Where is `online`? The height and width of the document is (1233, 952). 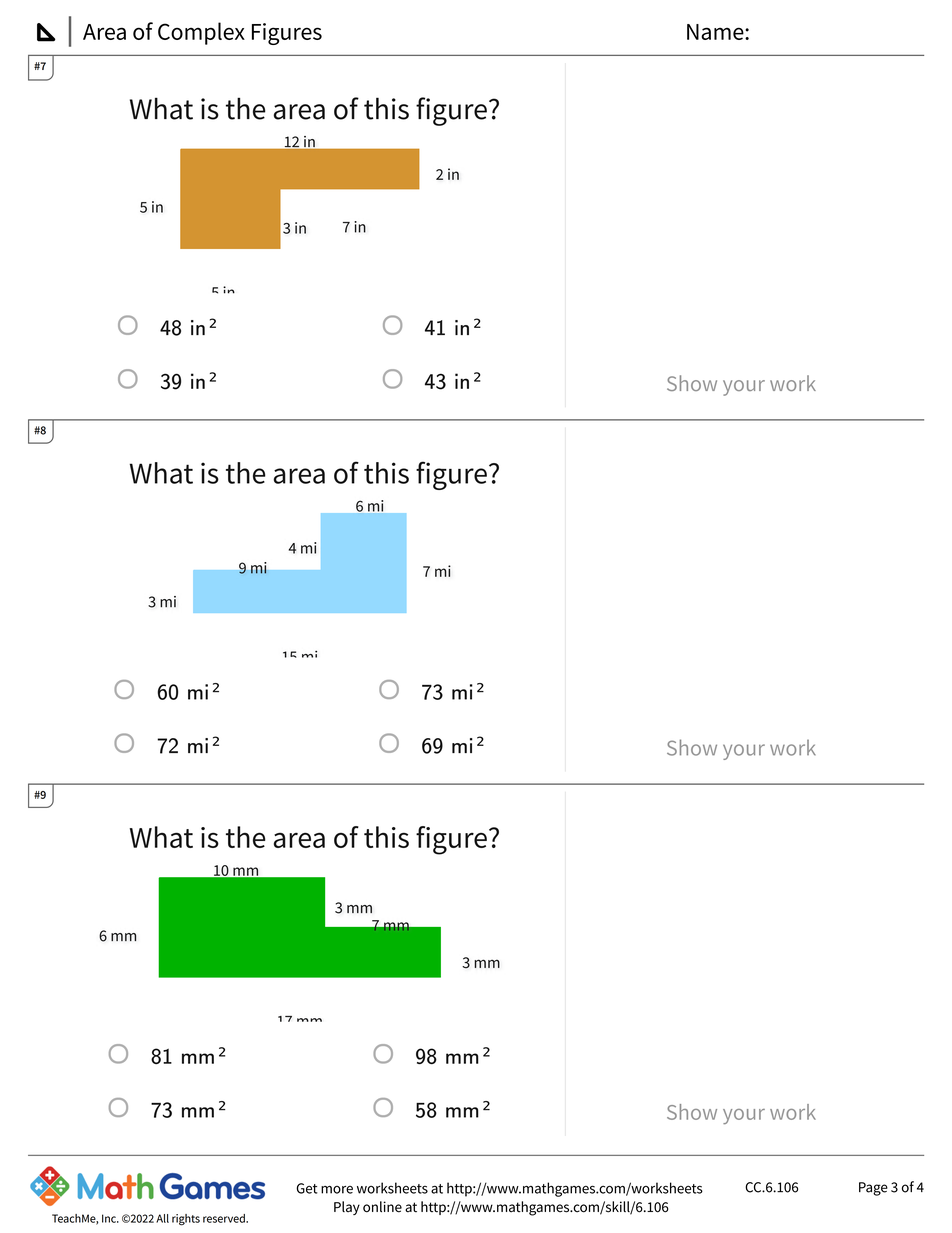
online is located at coordinates (382, 1207).
